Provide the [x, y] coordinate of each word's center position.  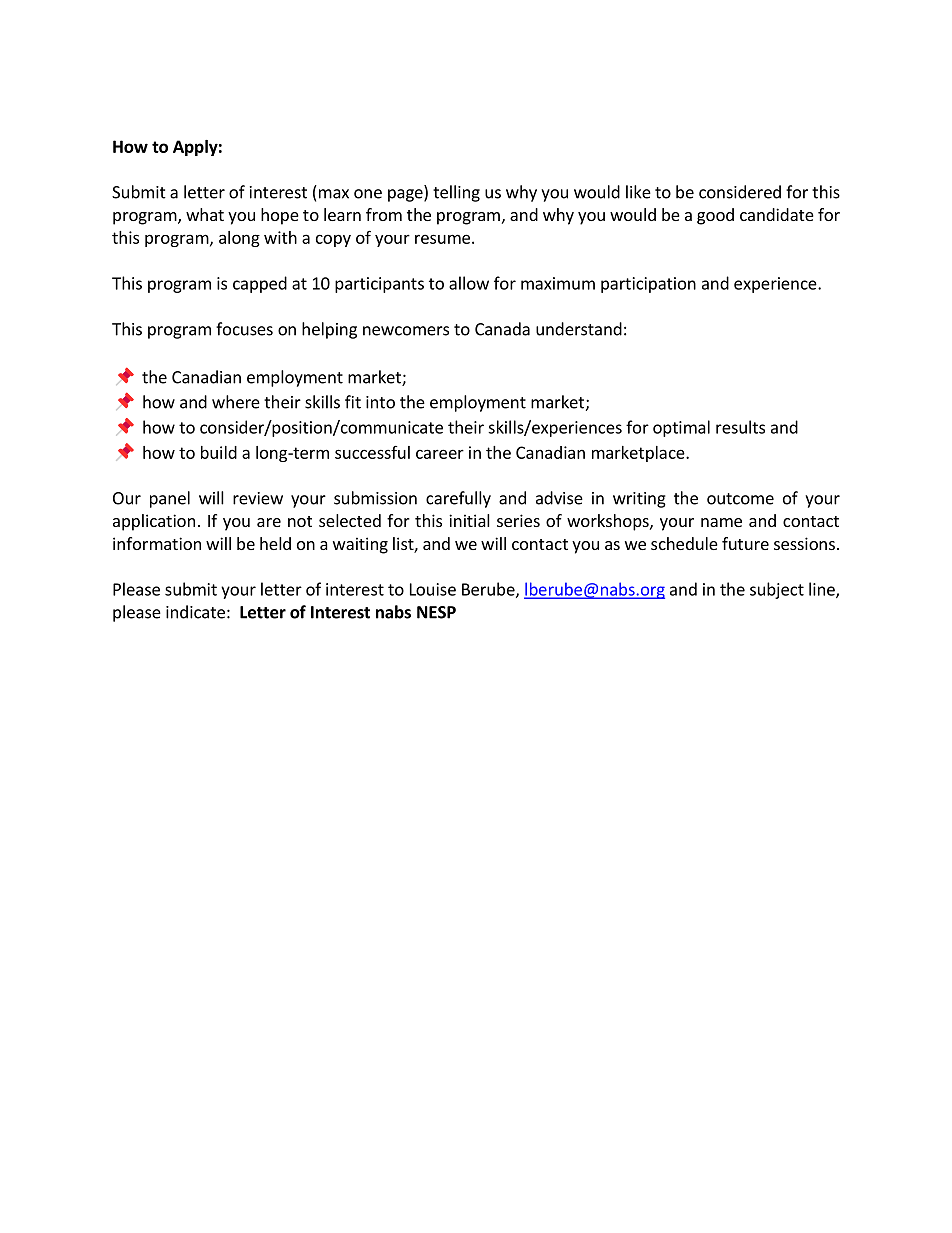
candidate [777, 214]
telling [456, 193]
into [380, 402]
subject [777, 590]
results [740, 427]
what [205, 214]
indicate [195, 612]
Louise [433, 589]
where [236, 402]
